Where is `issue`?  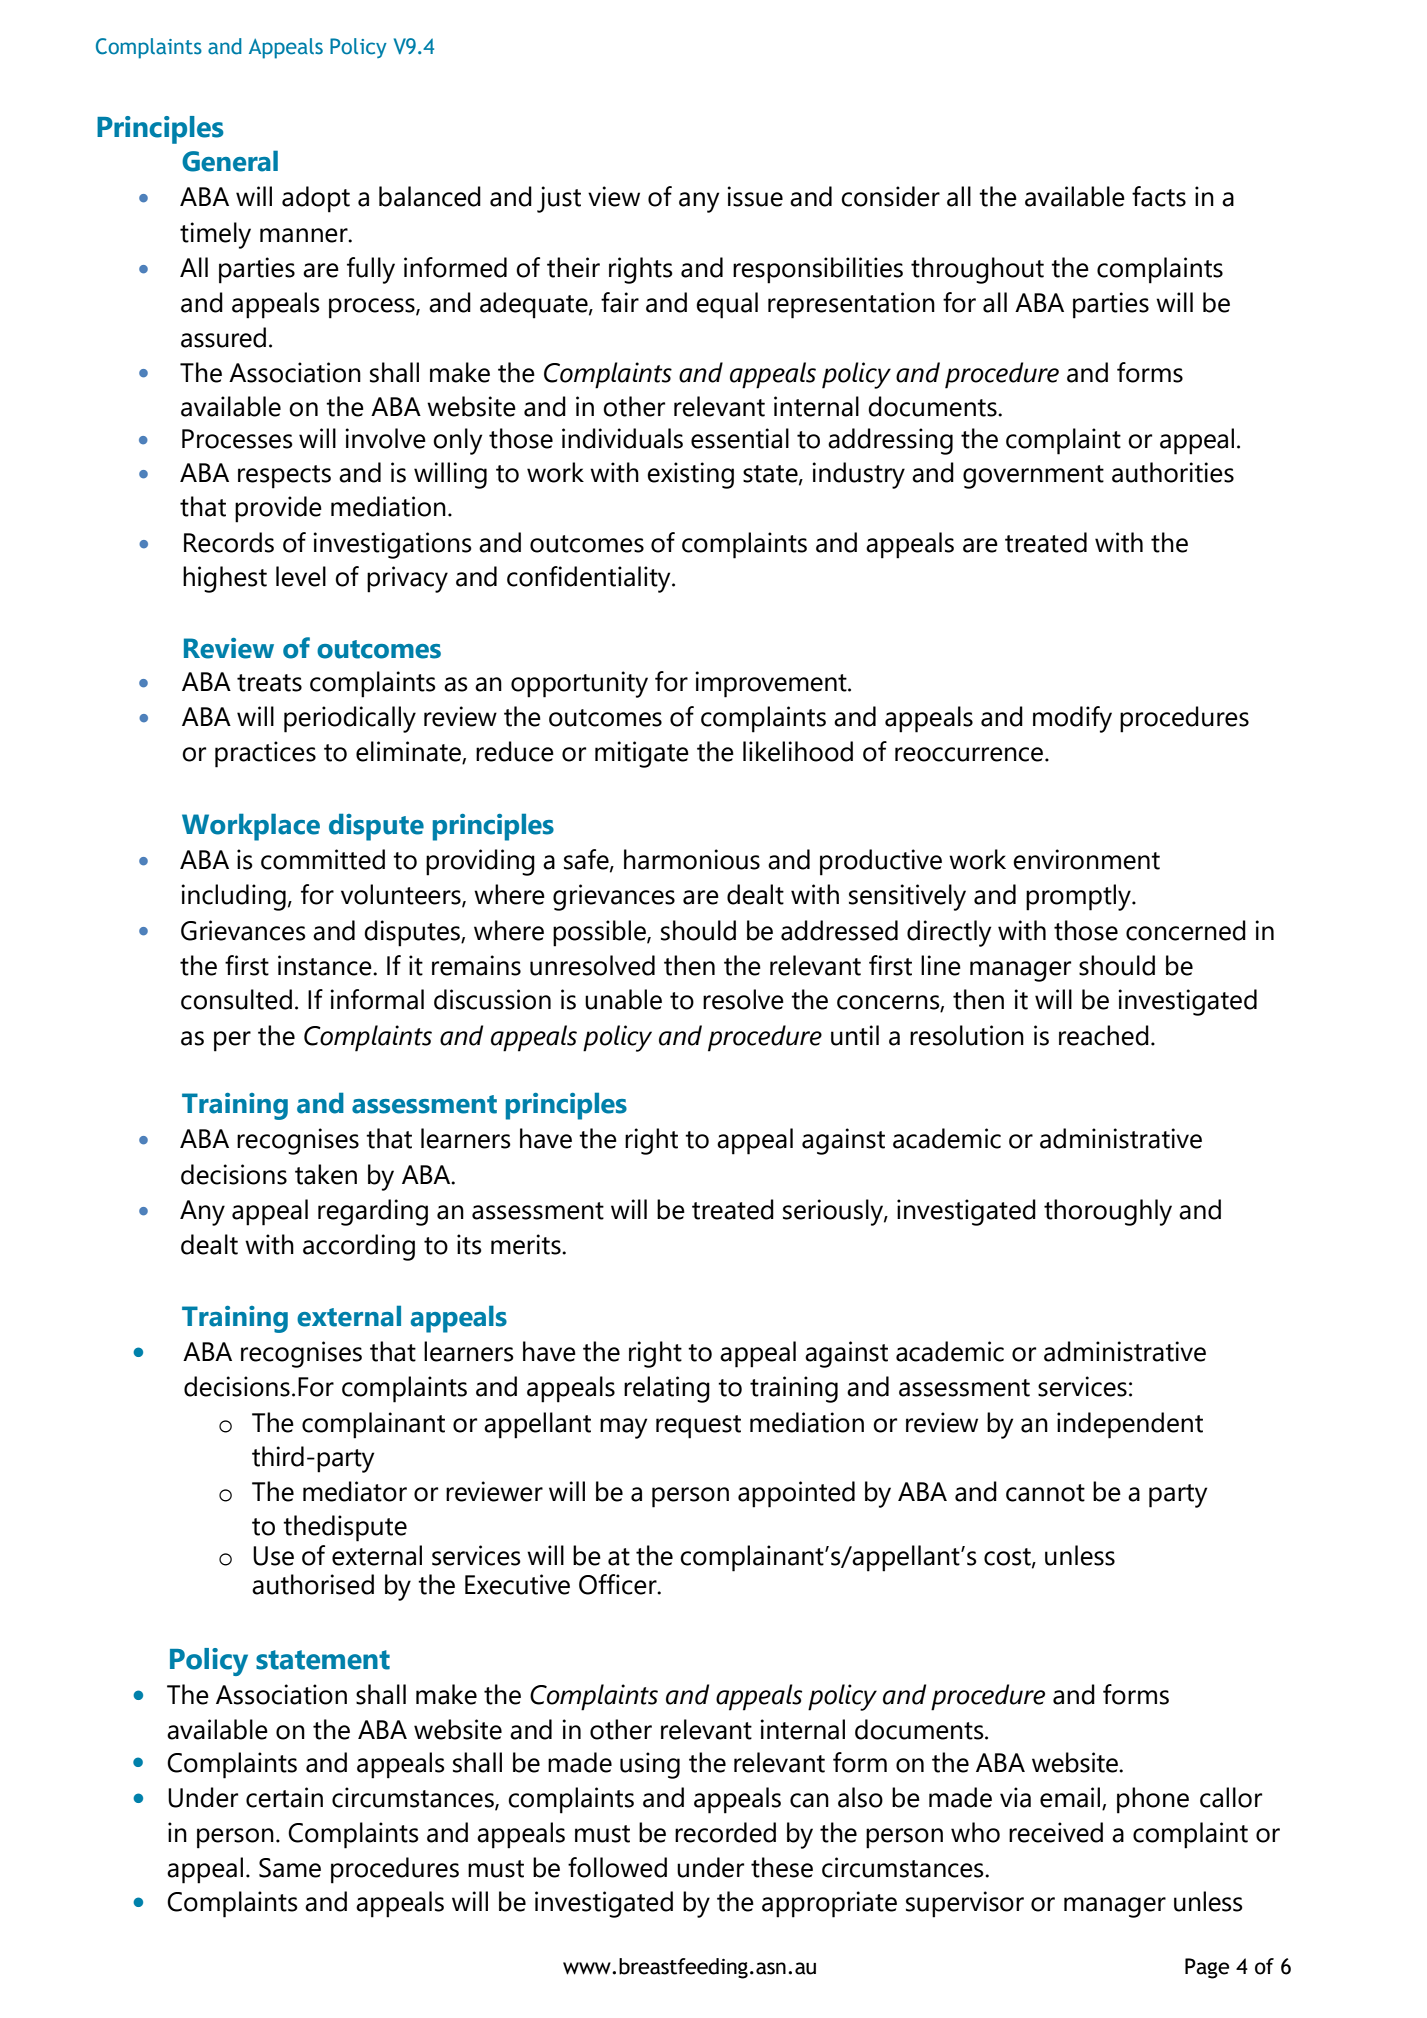
issue is located at coordinates (755, 196).
